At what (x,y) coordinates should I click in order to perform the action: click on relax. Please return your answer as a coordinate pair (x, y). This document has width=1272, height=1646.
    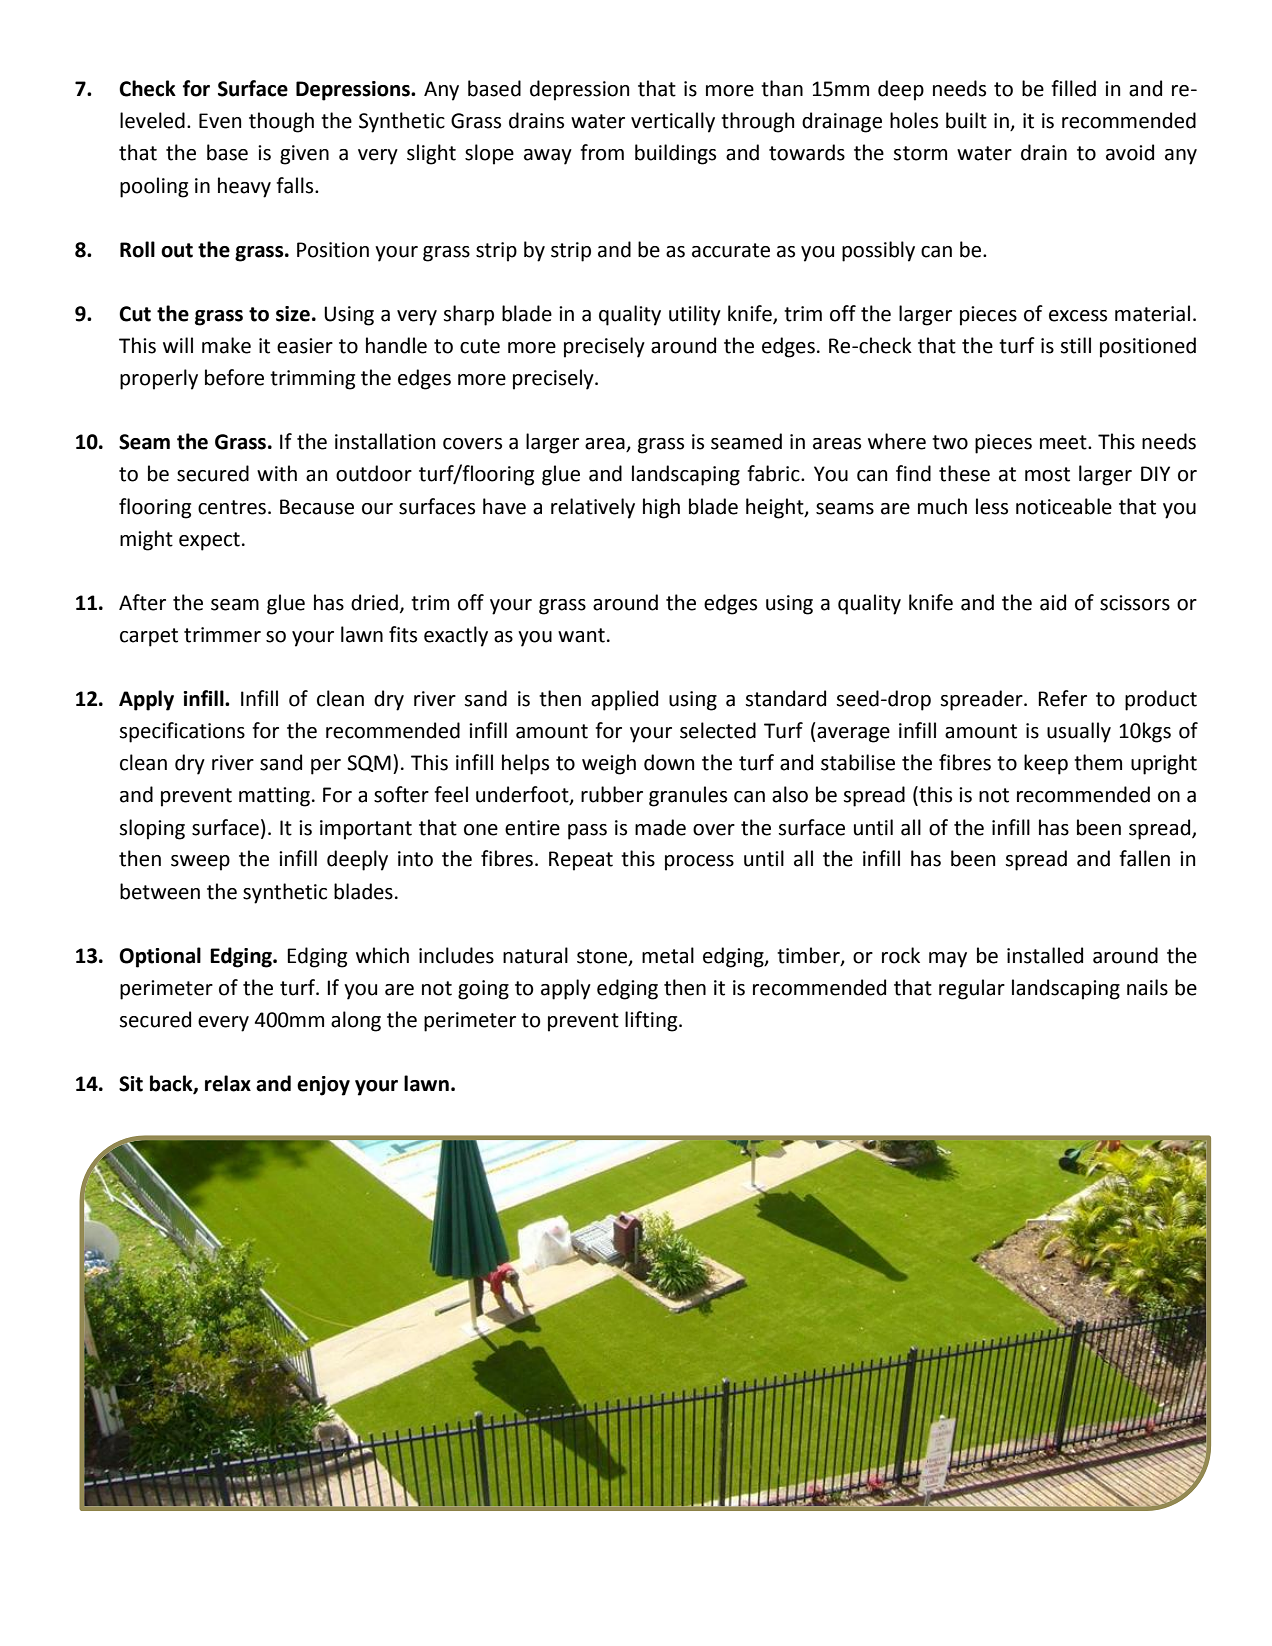
    Looking at the image, I should click on (228, 1083).
